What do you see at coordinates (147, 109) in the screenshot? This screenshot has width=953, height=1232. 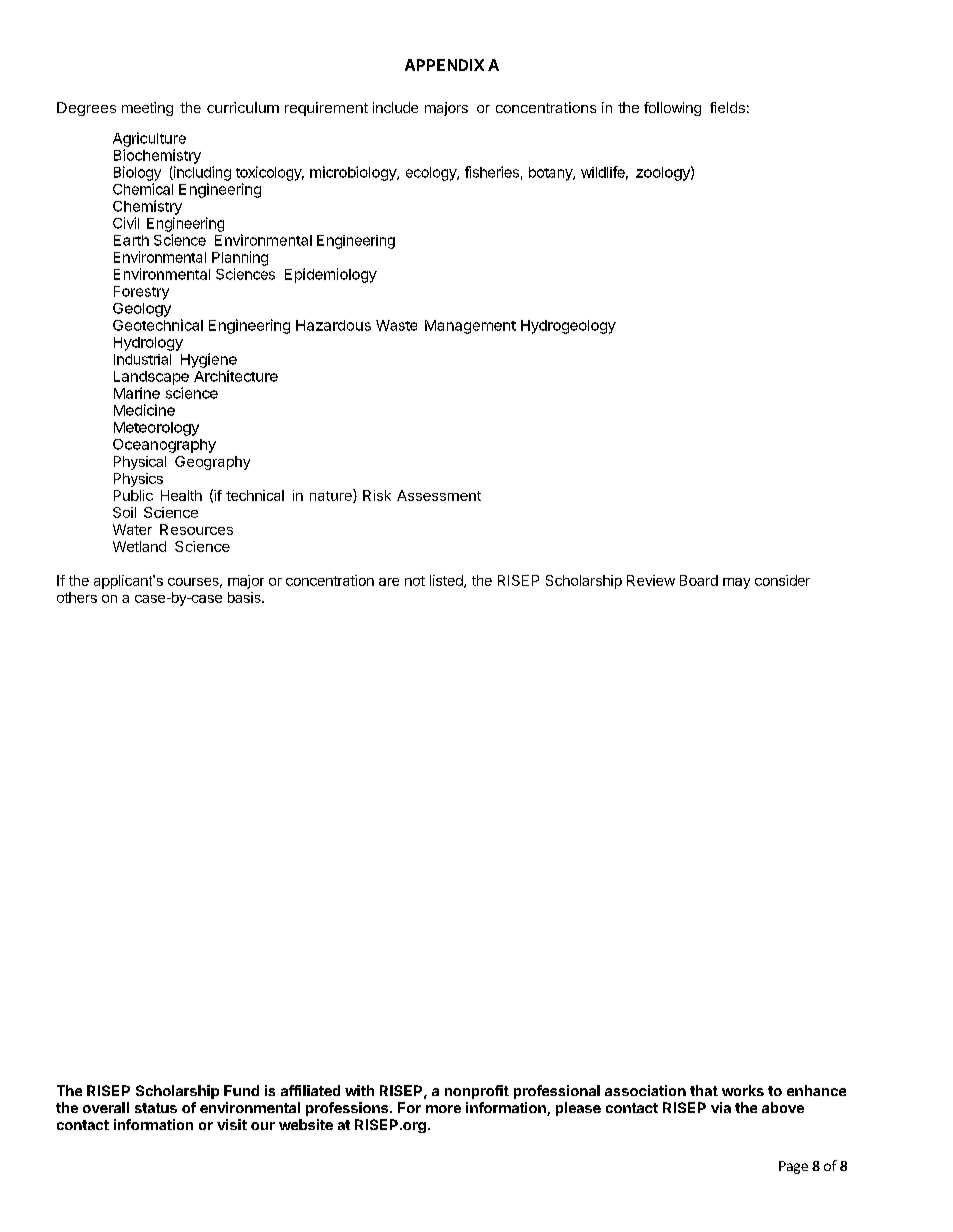 I see `meeting` at bounding box center [147, 109].
